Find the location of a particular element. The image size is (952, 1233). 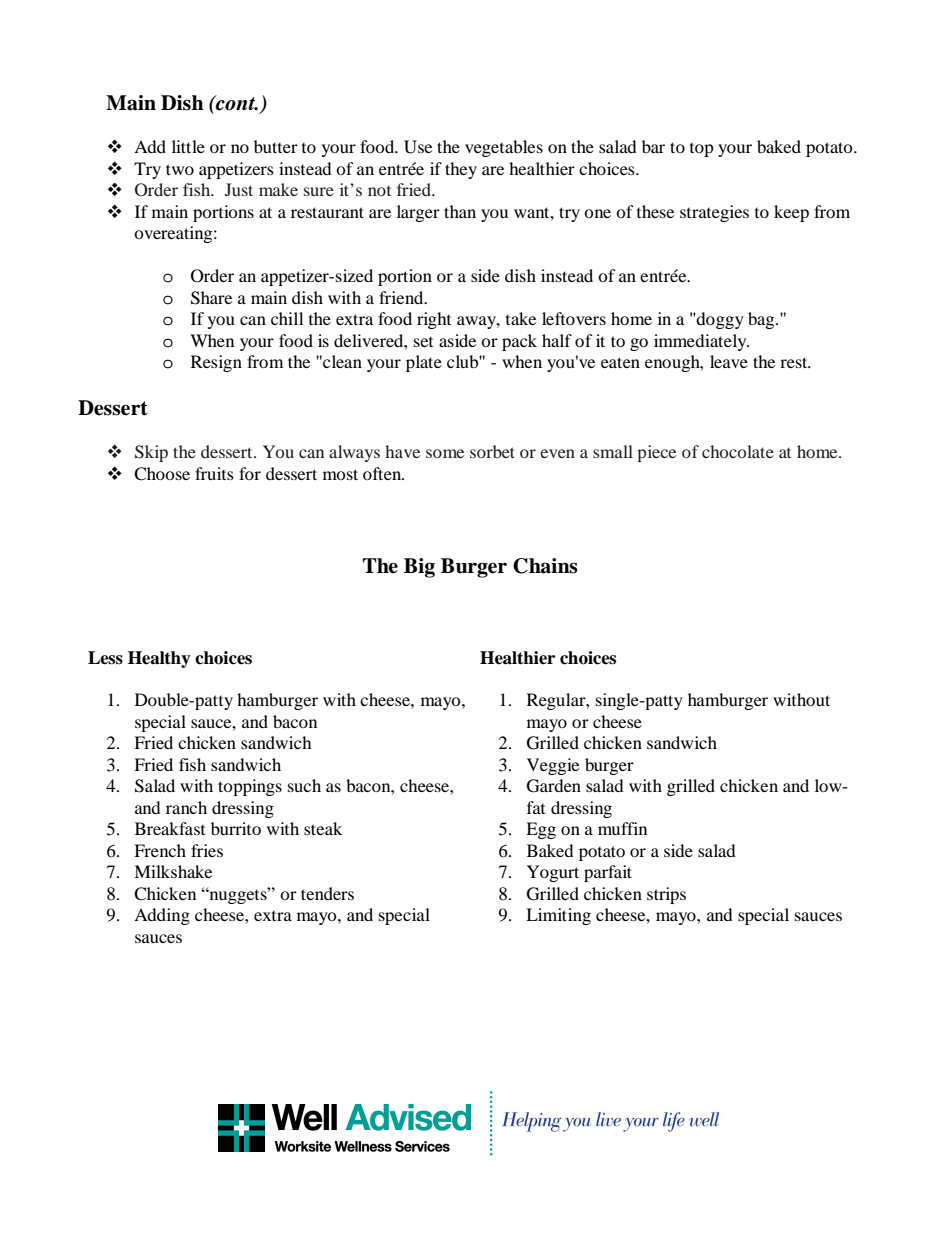

Big is located at coordinates (419, 568).
